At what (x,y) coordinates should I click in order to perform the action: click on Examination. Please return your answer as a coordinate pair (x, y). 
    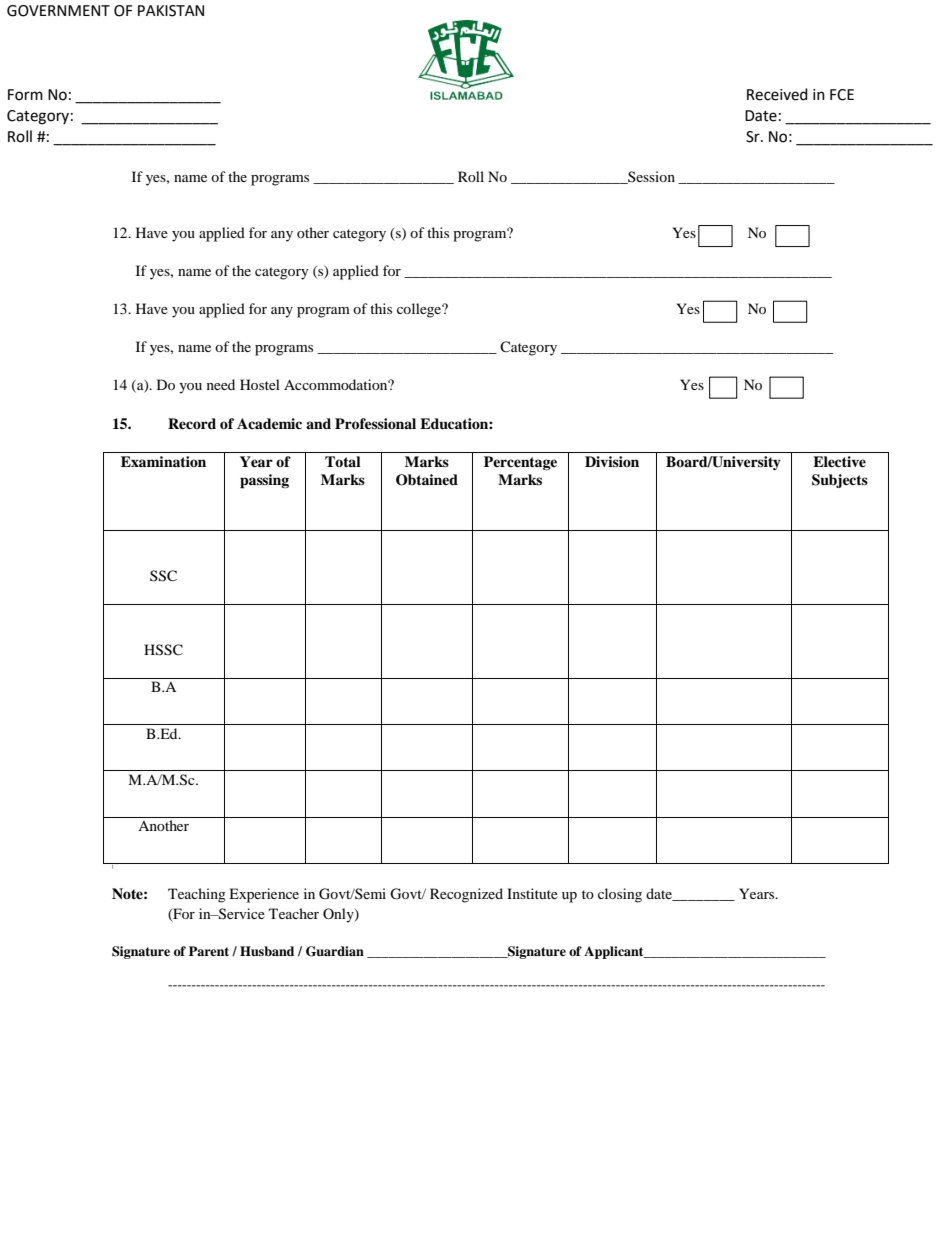
    Looking at the image, I should click on (163, 461).
